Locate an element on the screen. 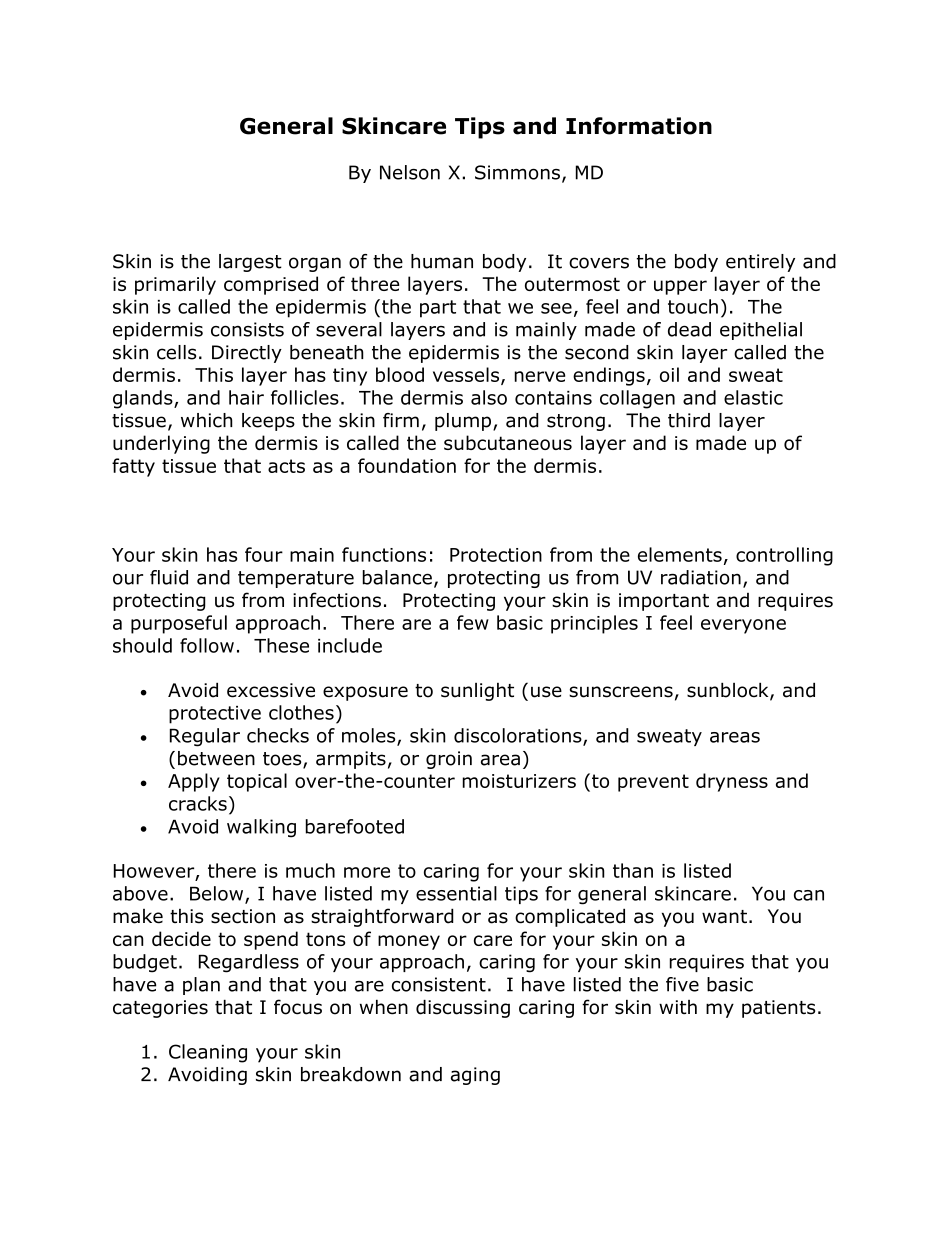  cracks is located at coordinates (198, 803).
